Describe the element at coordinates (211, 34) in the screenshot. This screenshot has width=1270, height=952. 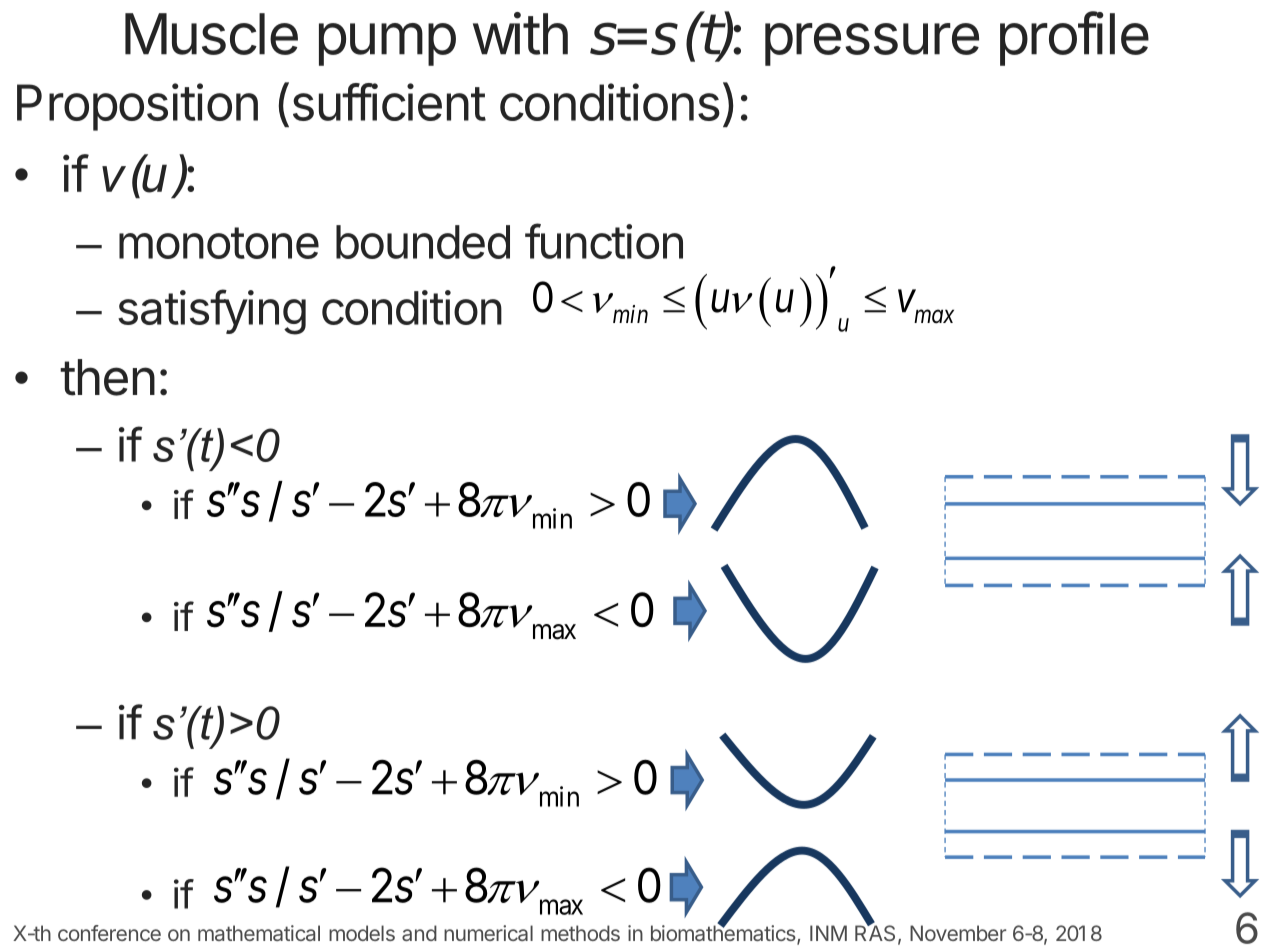
I see `Muscle` at that location.
